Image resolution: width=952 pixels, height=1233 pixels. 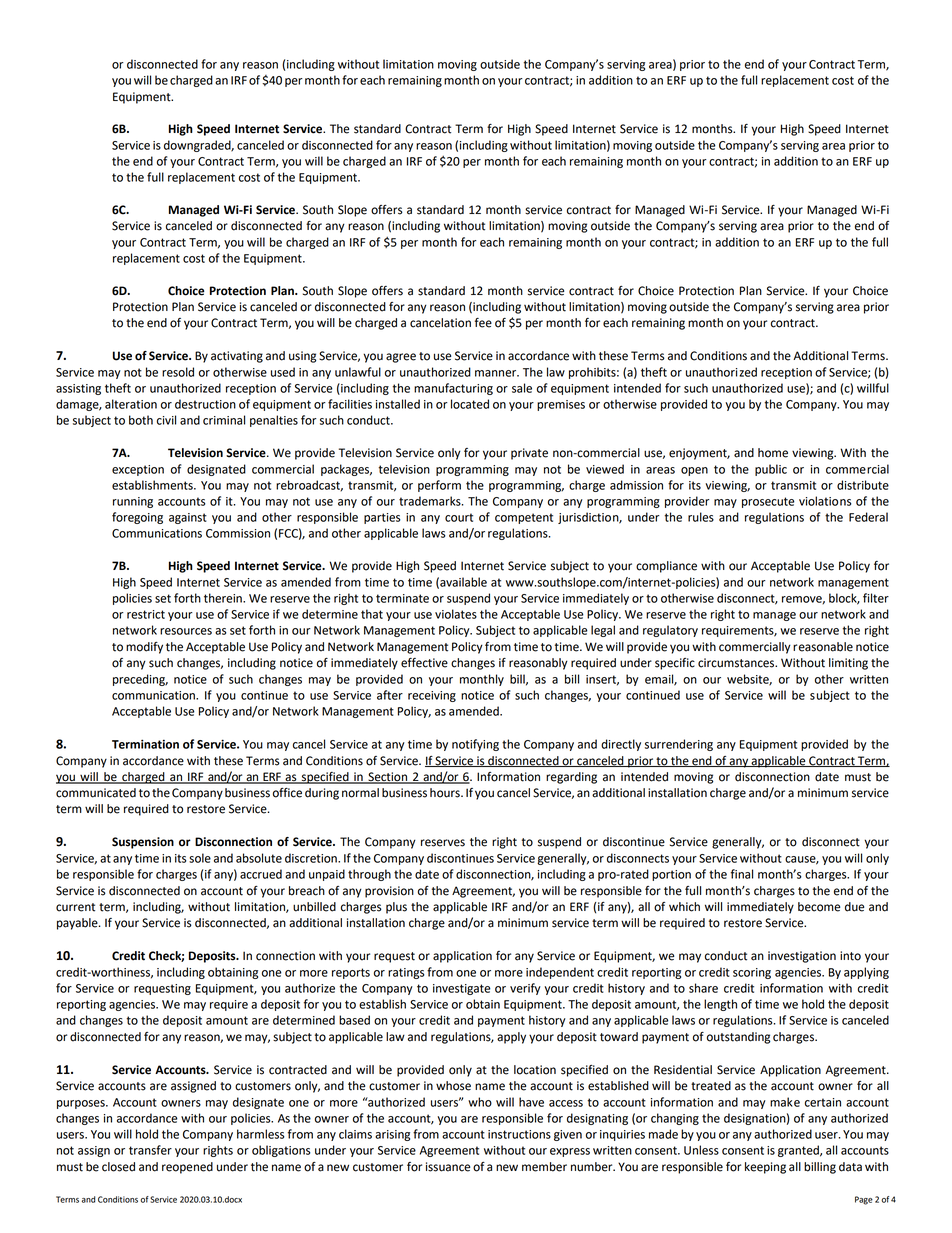 What do you see at coordinates (819, 907) in the document?
I see `become` at bounding box center [819, 907].
